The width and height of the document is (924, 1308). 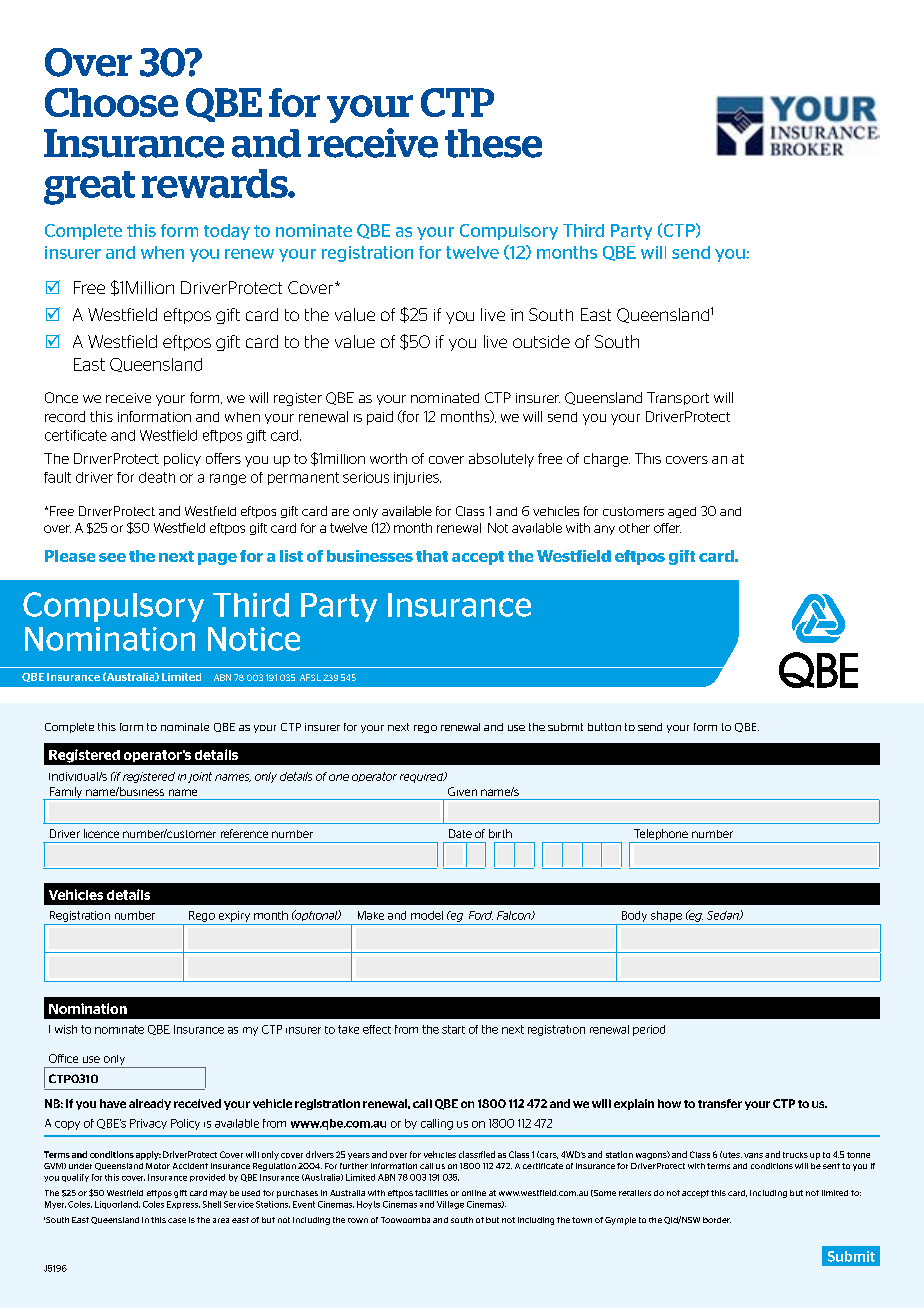 What do you see at coordinates (474, 1193) in the document?
I see `online` at bounding box center [474, 1193].
